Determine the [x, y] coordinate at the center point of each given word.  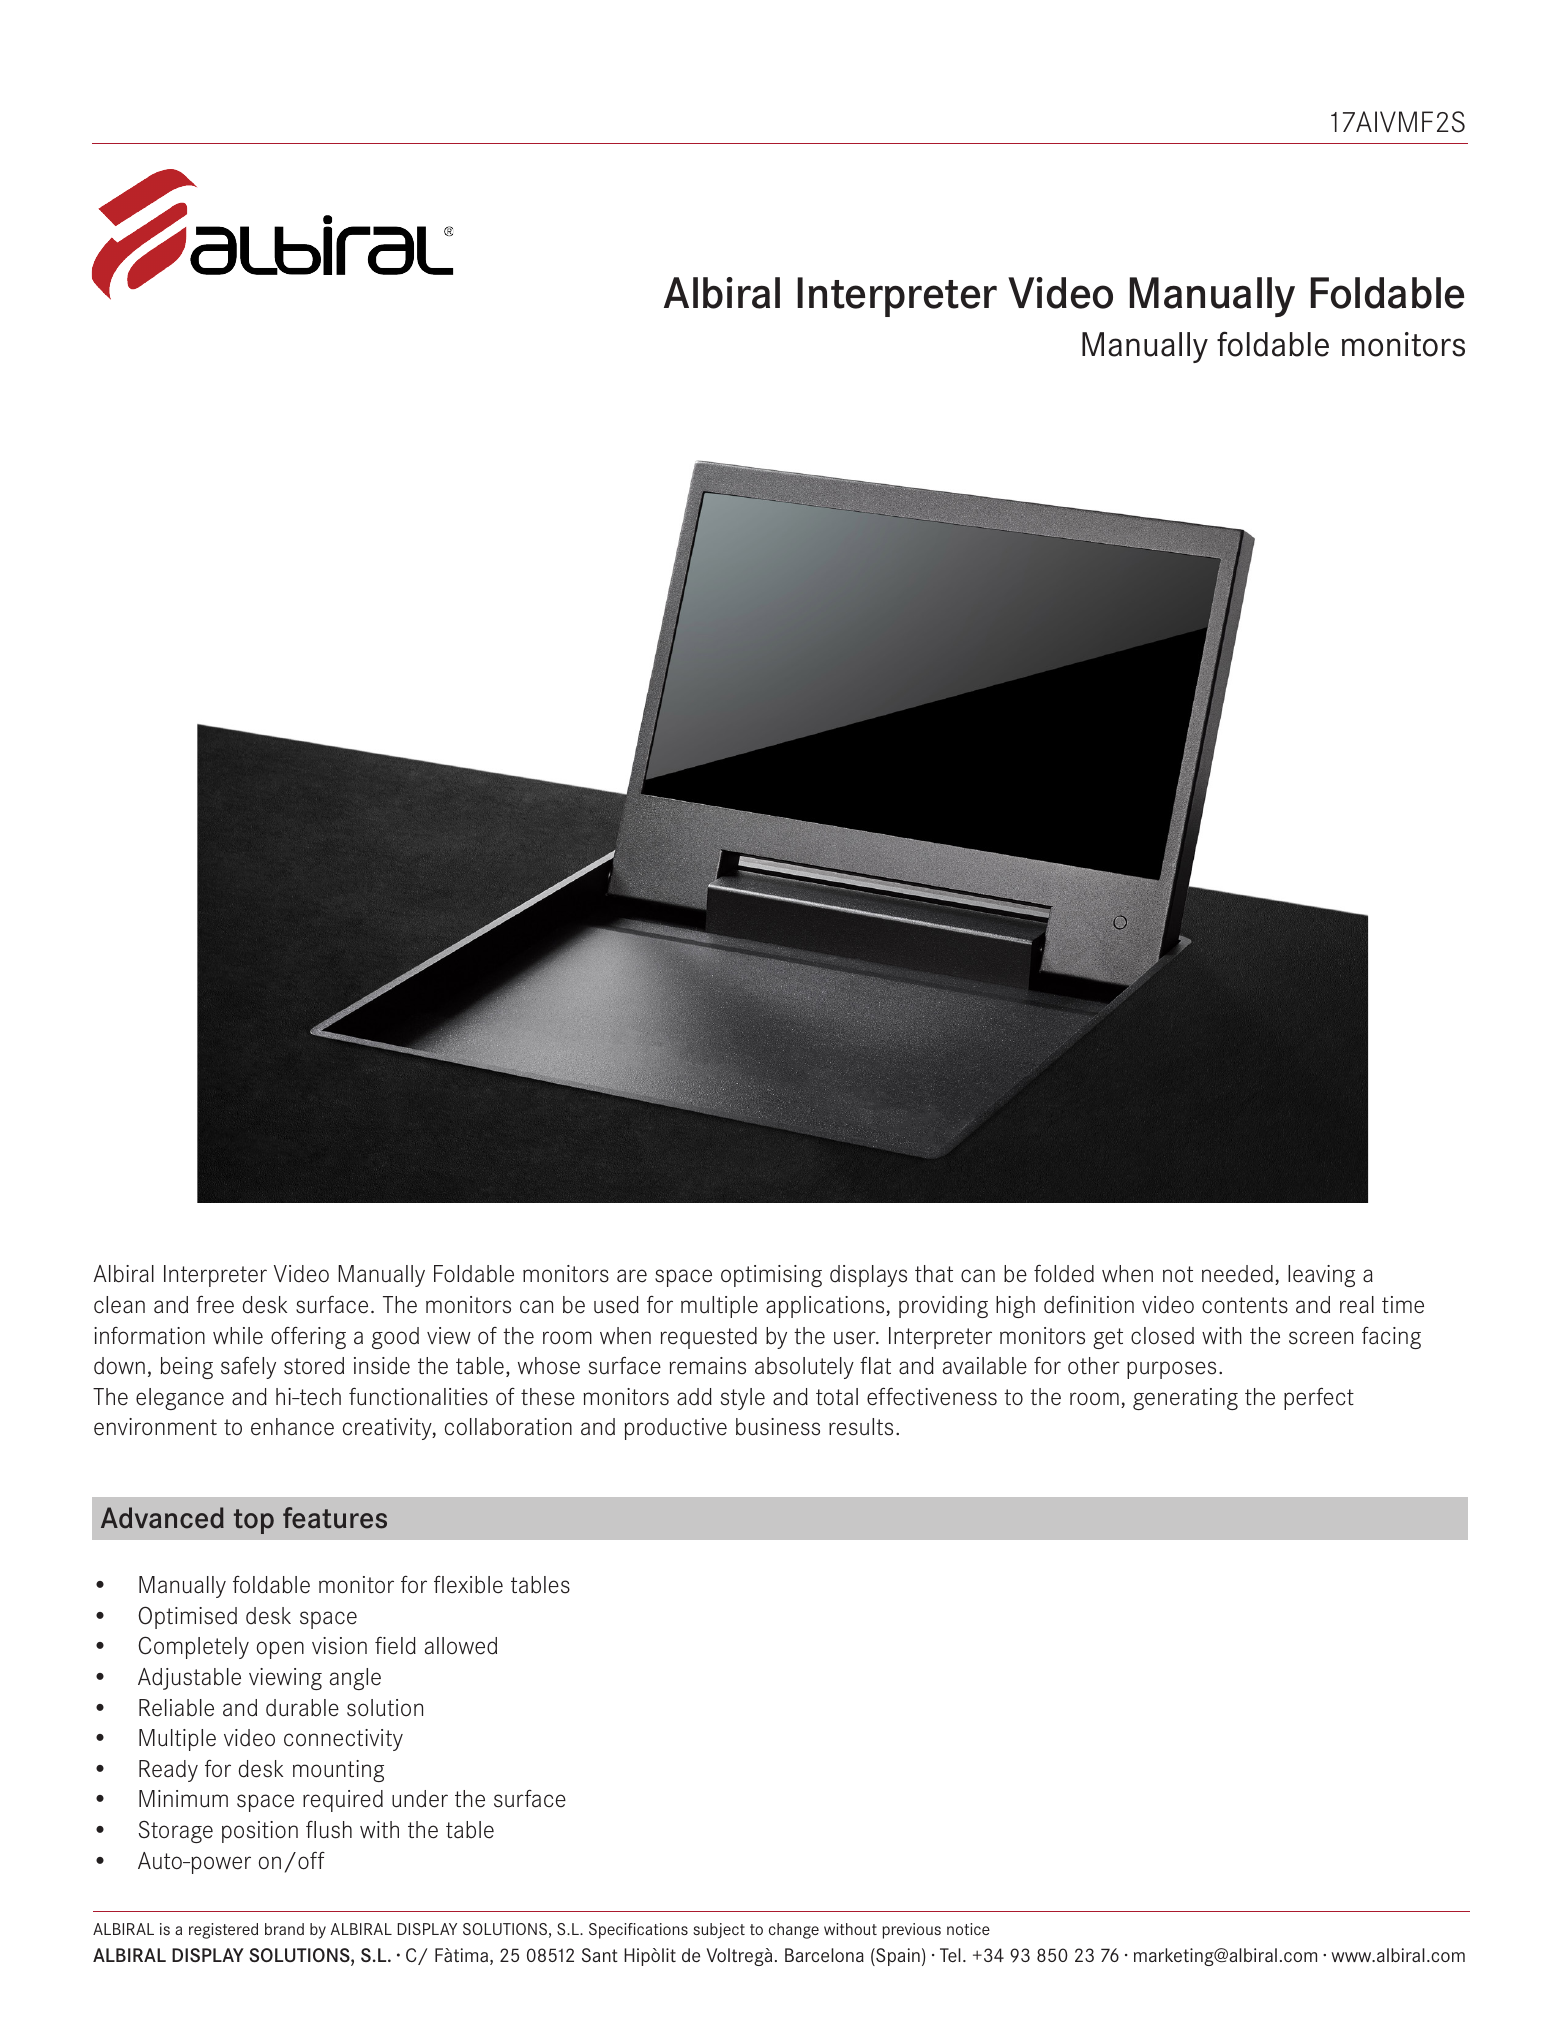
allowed [461, 1646]
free [215, 1304]
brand [284, 1929]
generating [1185, 1399]
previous [911, 1931]
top [254, 1521]
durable [302, 1708]
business [778, 1427]
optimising [771, 1276]
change [794, 1931]
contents [1245, 1305]
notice [968, 1929]
